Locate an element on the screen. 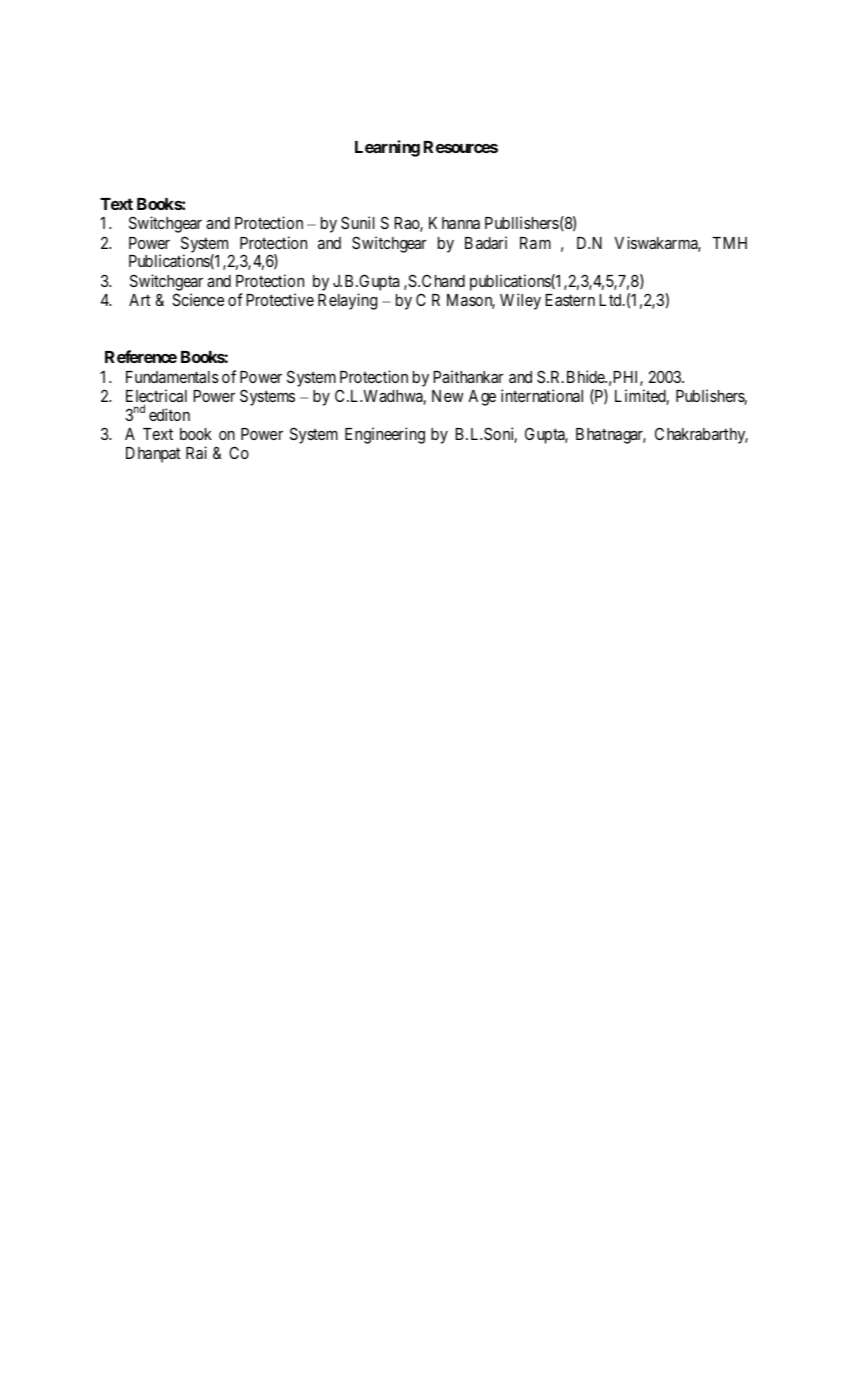 This screenshot has height=1400, width=849. Sunil is located at coordinates (358, 222).
